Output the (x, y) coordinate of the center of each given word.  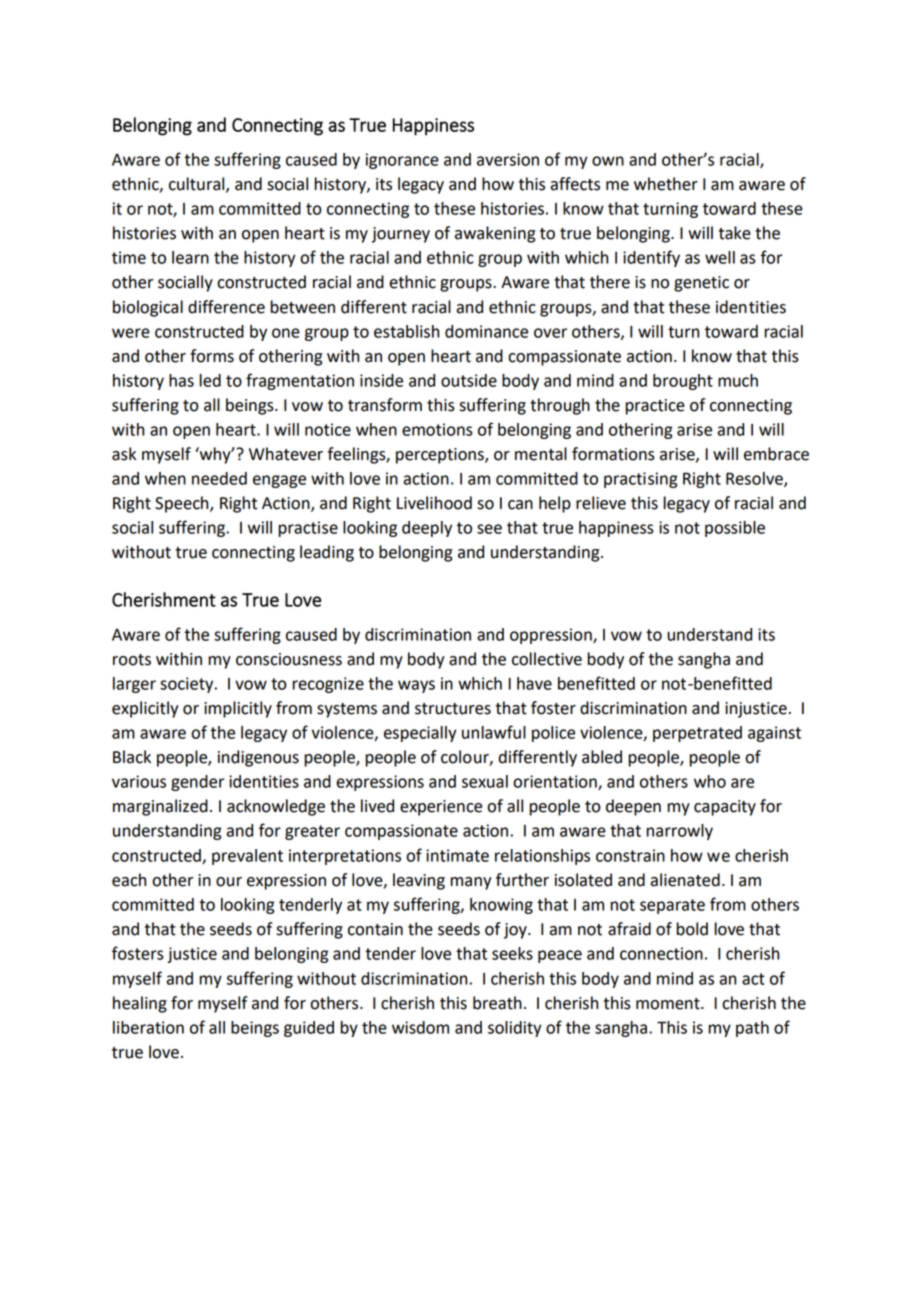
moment (669, 1004)
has (181, 380)
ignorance (402, 161)
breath (497, 1003)
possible (735, 529)
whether (666, 184)
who (710, 781)
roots (132, 660)
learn (190, 257)
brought (683, 382)
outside (469, 380)
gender (198, 783)
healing (140, 1004)
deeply (427, 529)
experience (441, 808)
